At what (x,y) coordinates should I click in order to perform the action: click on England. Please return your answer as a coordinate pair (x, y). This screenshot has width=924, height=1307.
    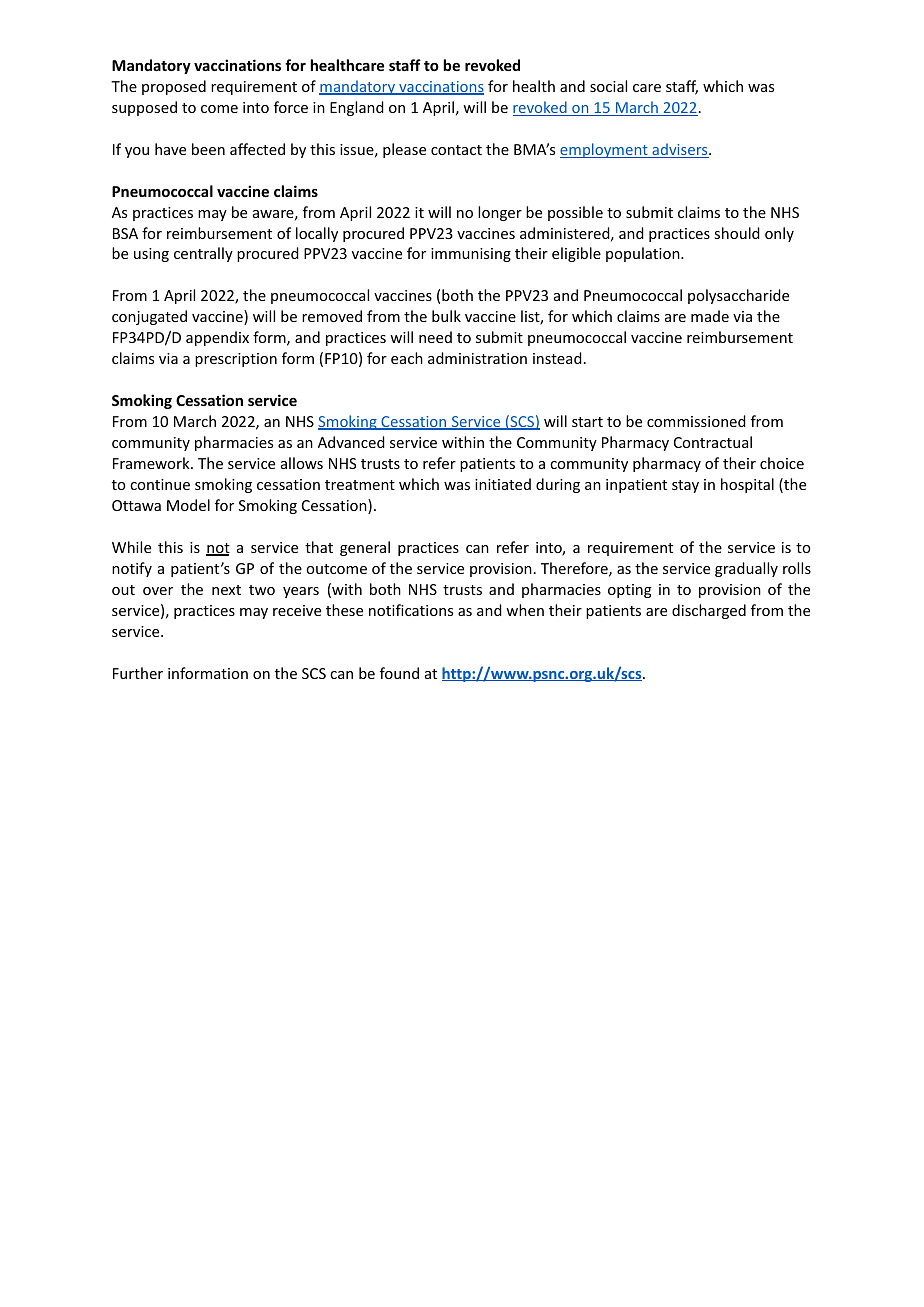
    Looking at the image, I should click on (357, 108).
